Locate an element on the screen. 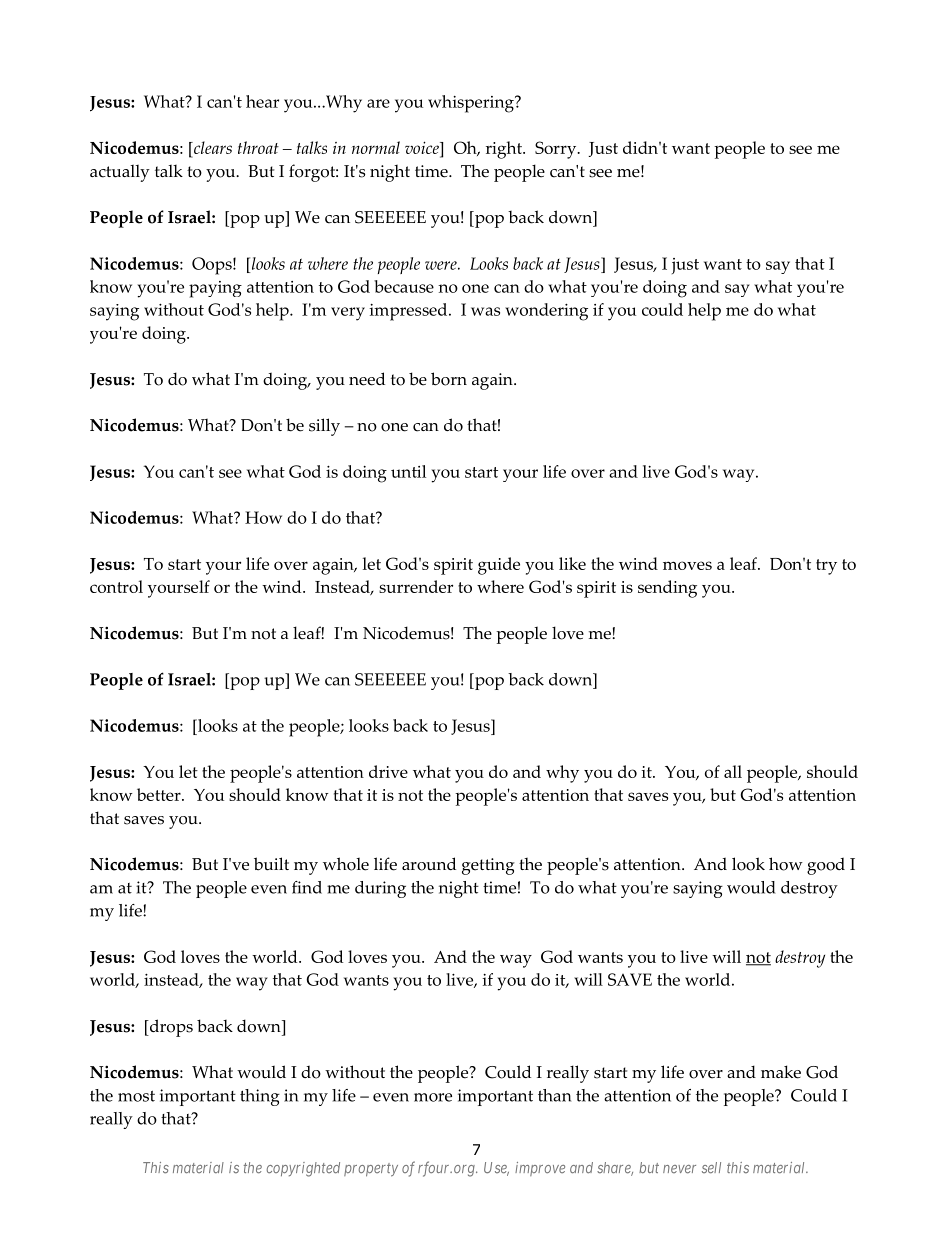 This screenshot has height=1233, width=952. sell is located at coordinates (711, 1168).
